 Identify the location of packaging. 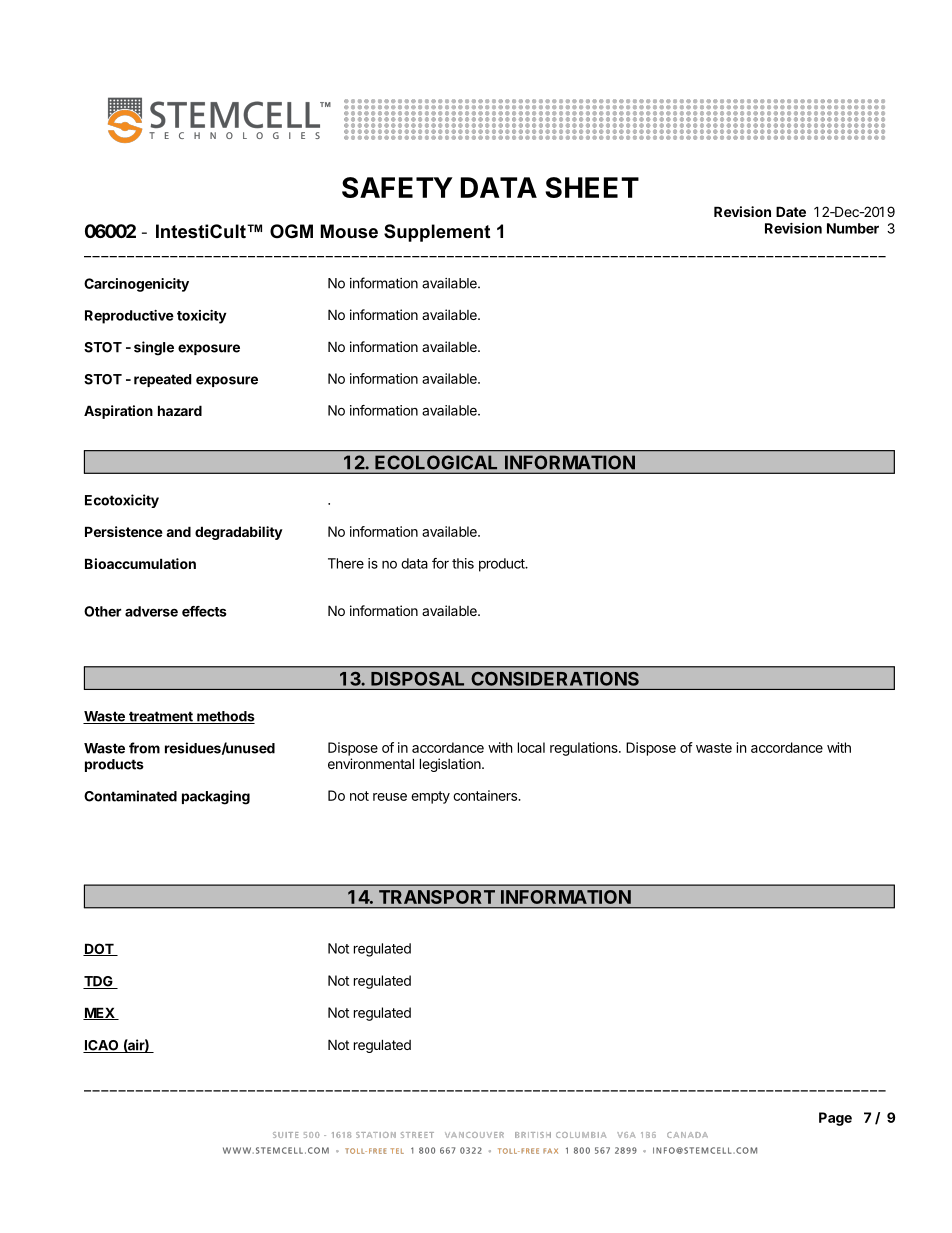
(216, 797).
